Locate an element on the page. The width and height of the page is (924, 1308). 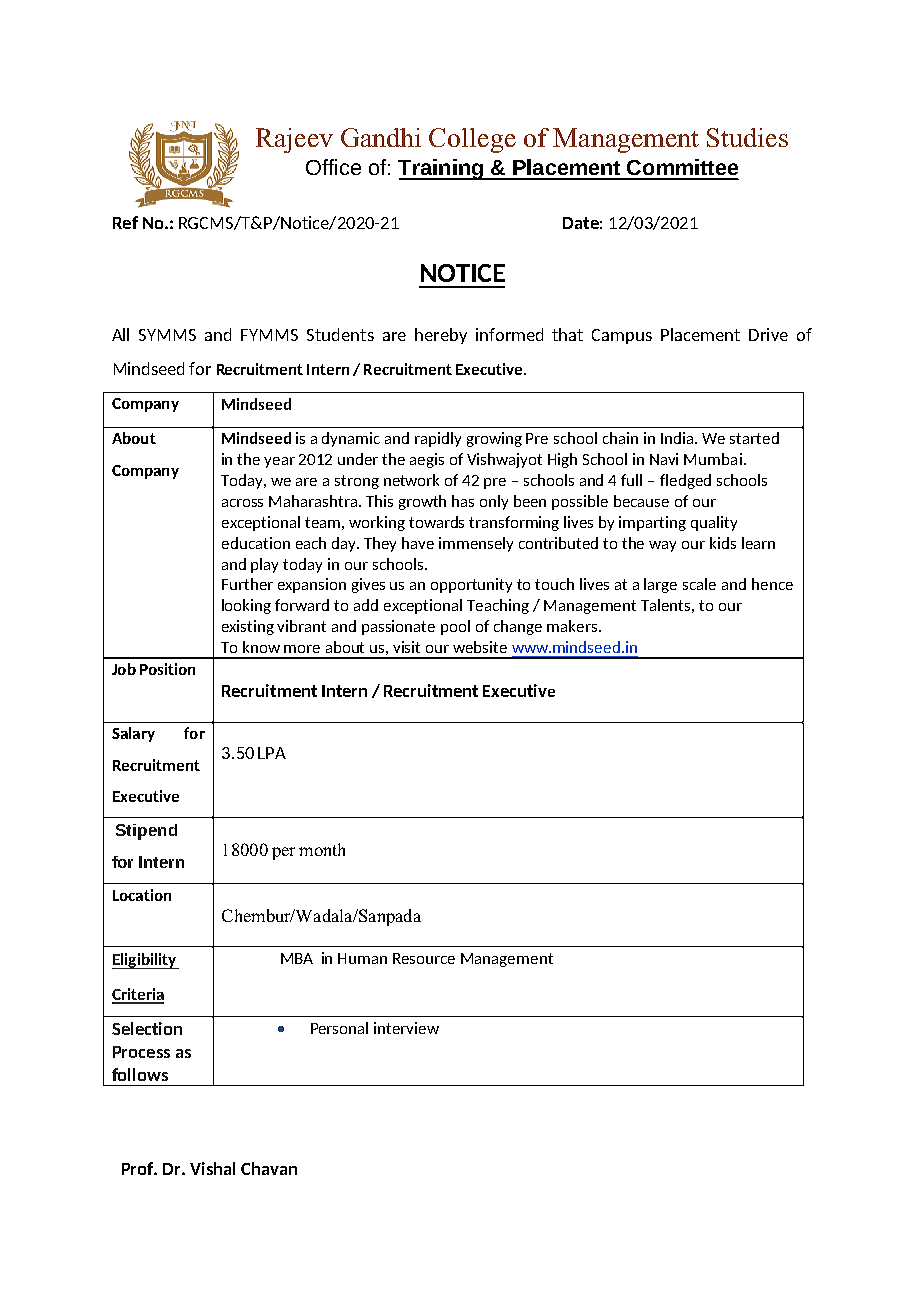
interview is located at coordinates (406, 1028).
